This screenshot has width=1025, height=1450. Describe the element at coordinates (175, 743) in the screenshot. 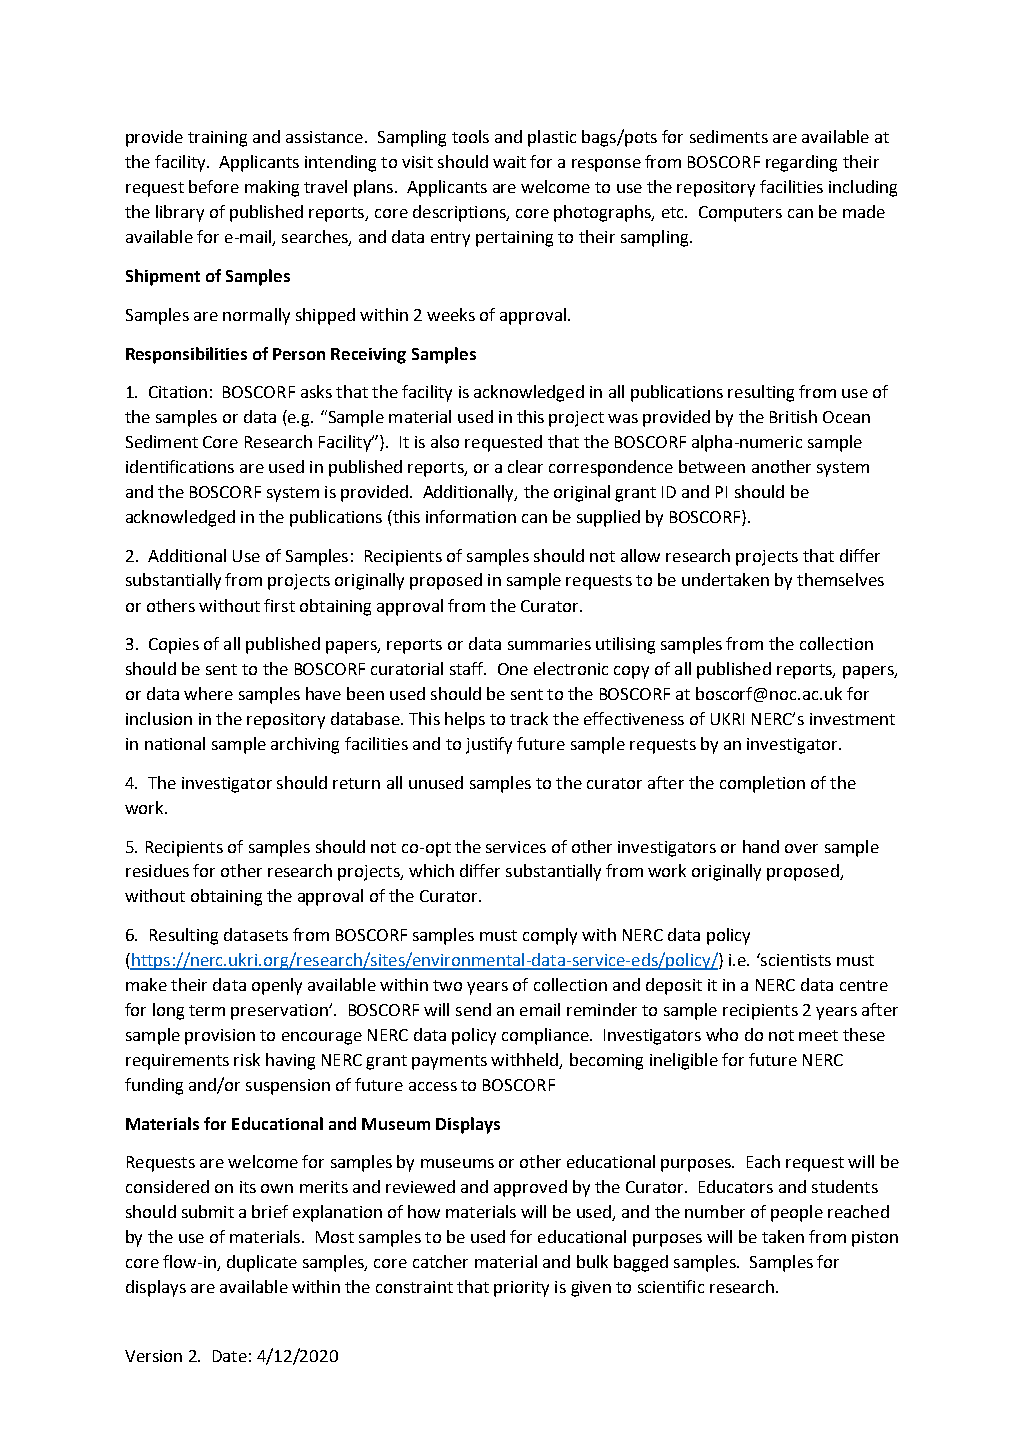

I see `national` at that location.
